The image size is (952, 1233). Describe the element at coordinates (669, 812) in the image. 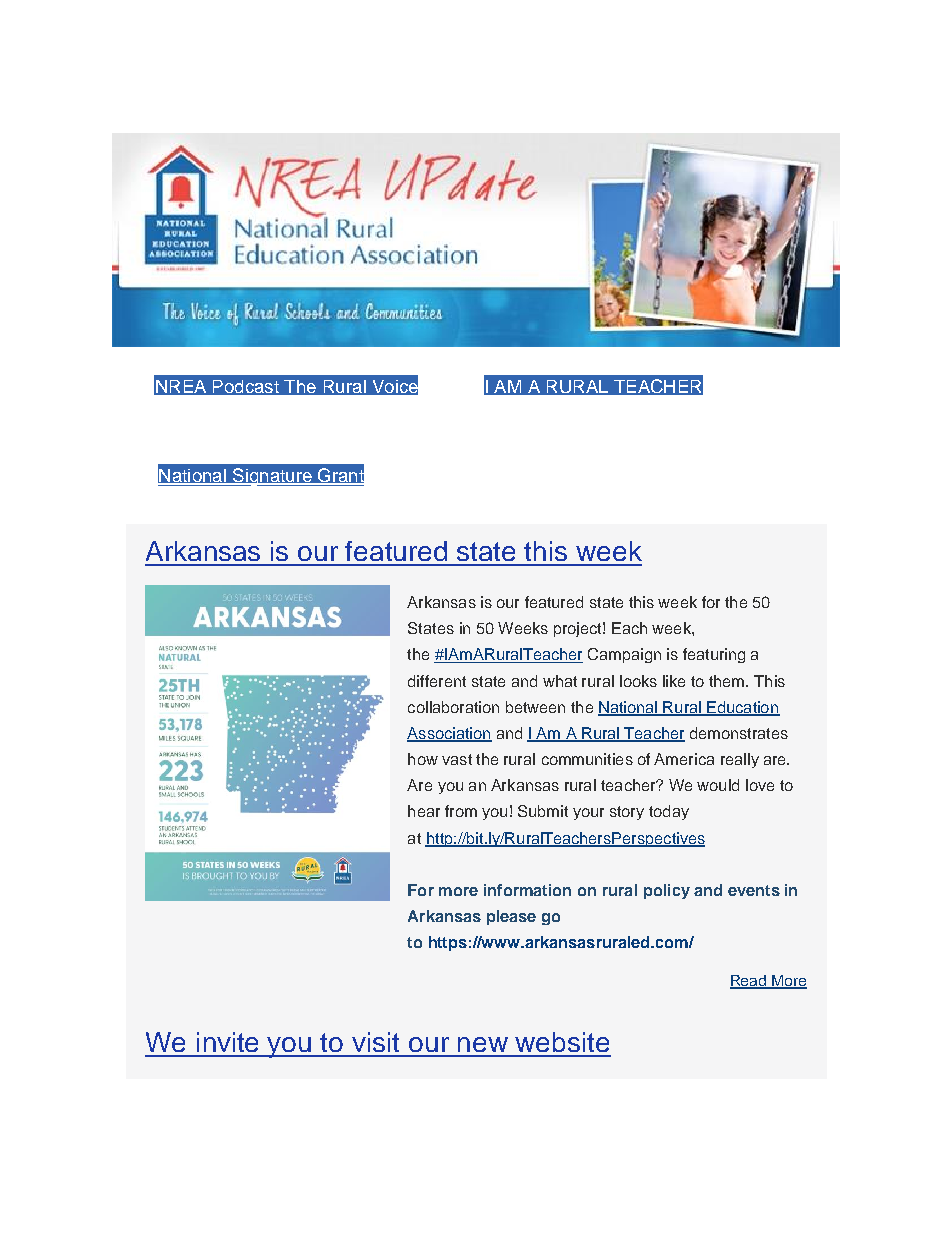

I see `today` at that location.
